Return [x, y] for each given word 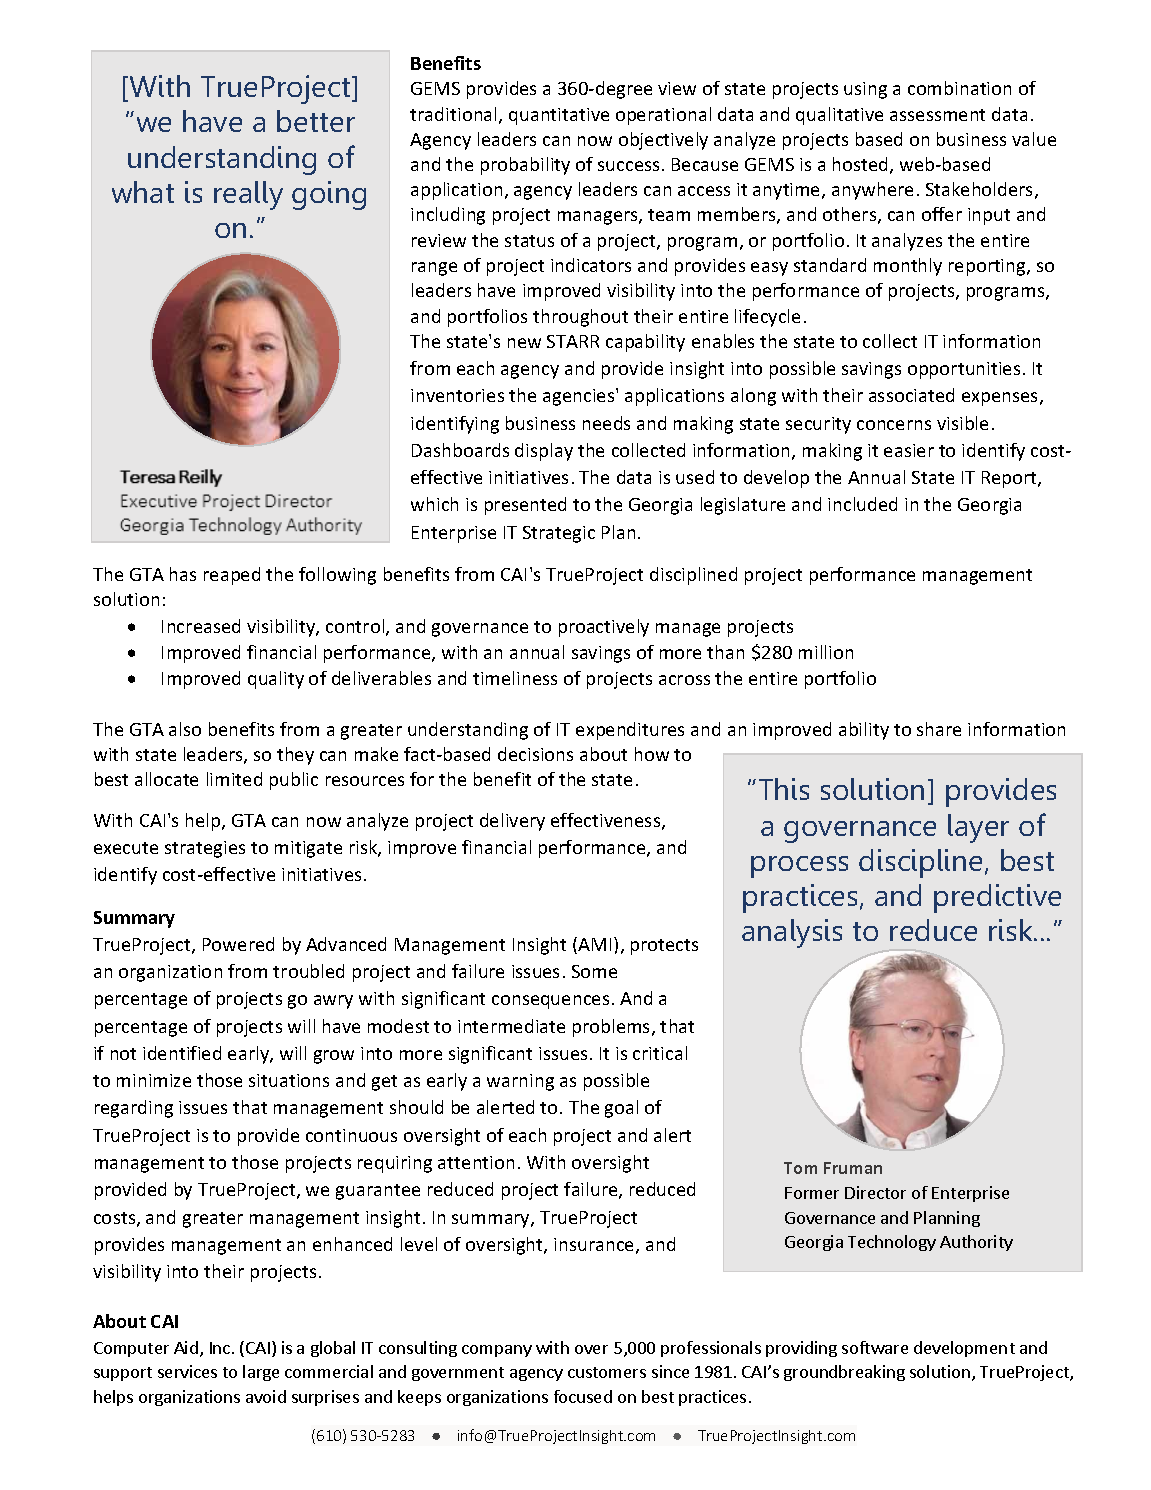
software [875, 1347]
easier [909, 450]
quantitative [559, 116]
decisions [535, 754]
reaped [232, 576]
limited [234, 779]
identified [182, 1053]
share [939, 729]
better [316, 121]
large [261, 1373]
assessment [937, 115]
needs [606, 423]
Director [875, 1192]
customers [607, 1372]
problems [613, 1028]
